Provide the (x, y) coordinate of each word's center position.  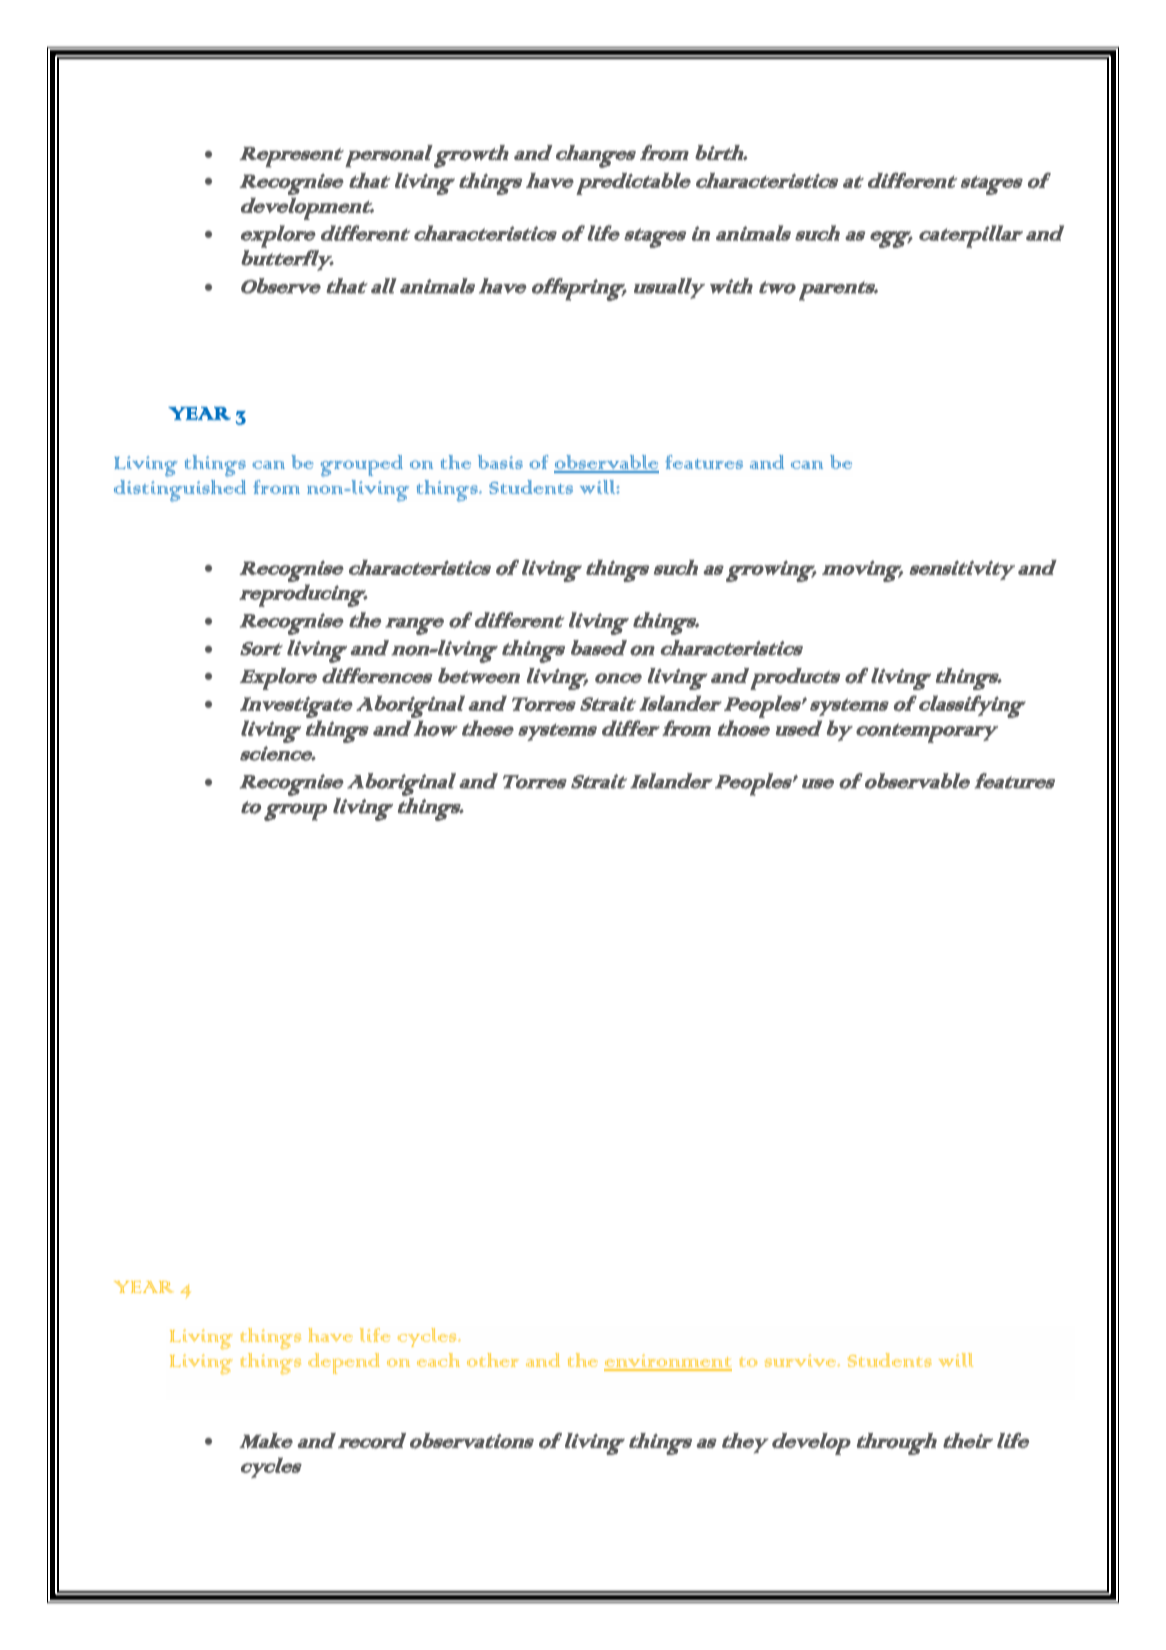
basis (500, 462)
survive (801, 1360)
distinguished (180, 491)
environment (668, 1362)
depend (344, 1363)
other (493, 1360)
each (438, 1360)
